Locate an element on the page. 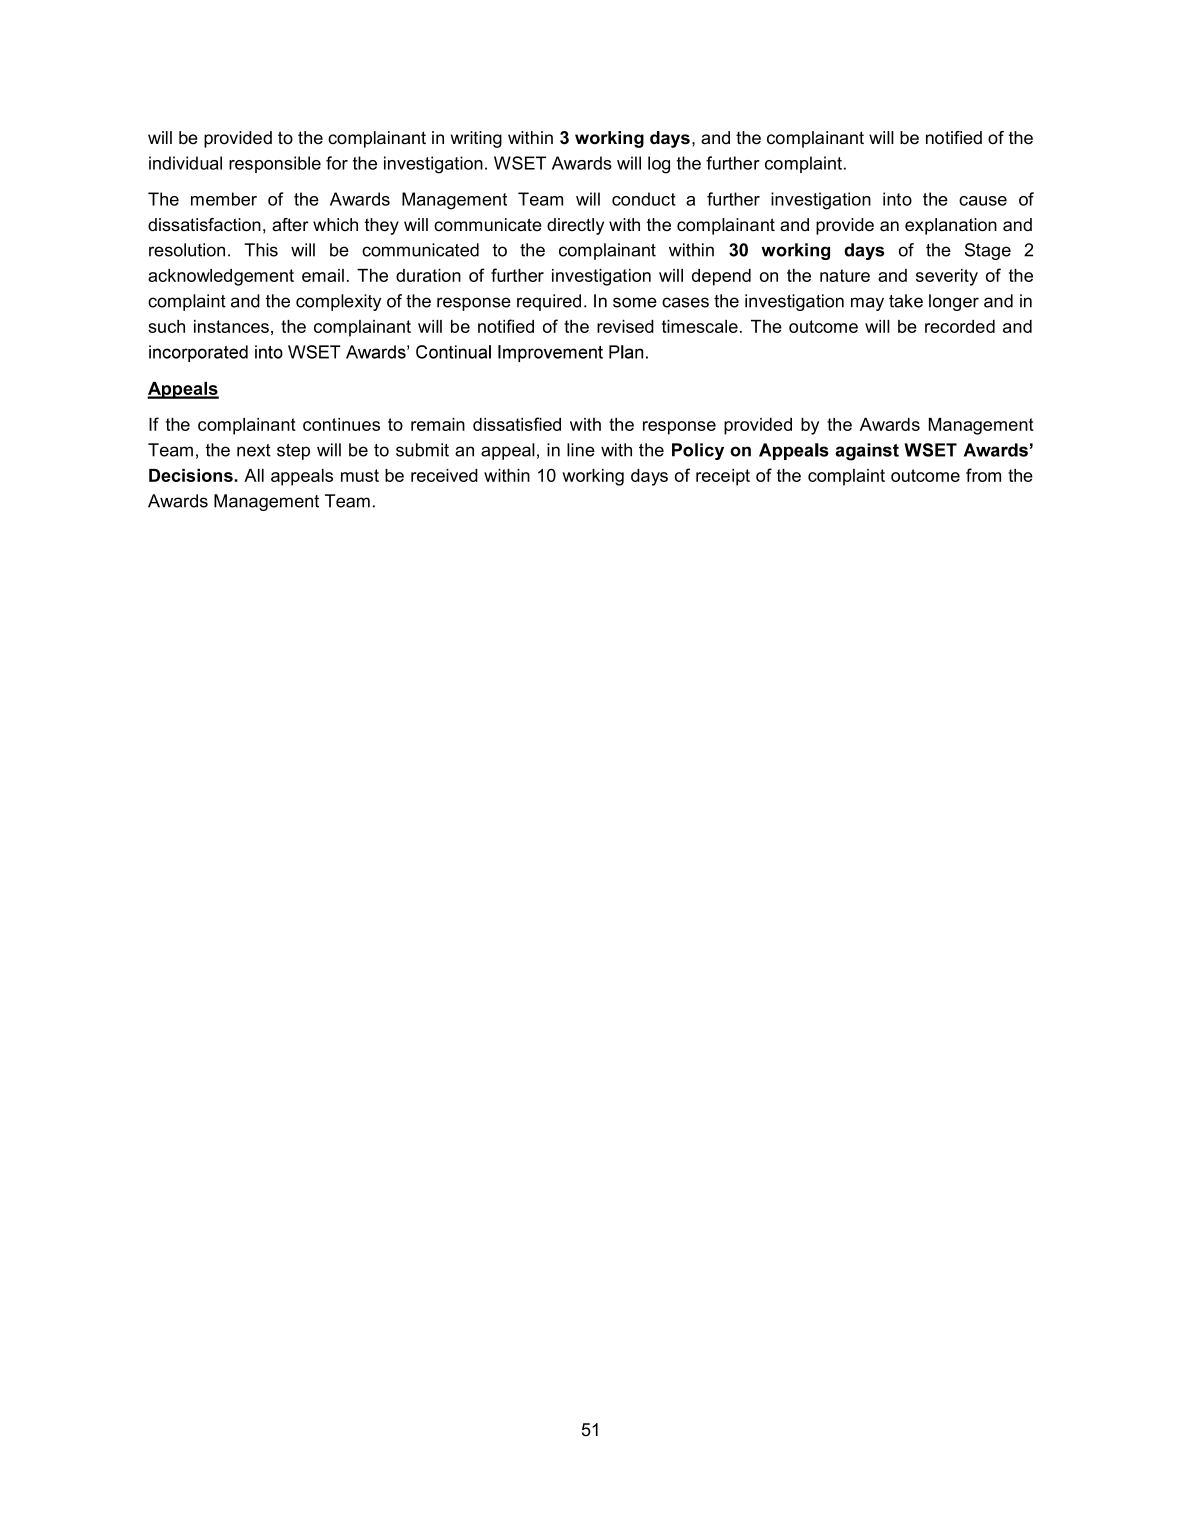  All is located at coordinates (254, 475).
